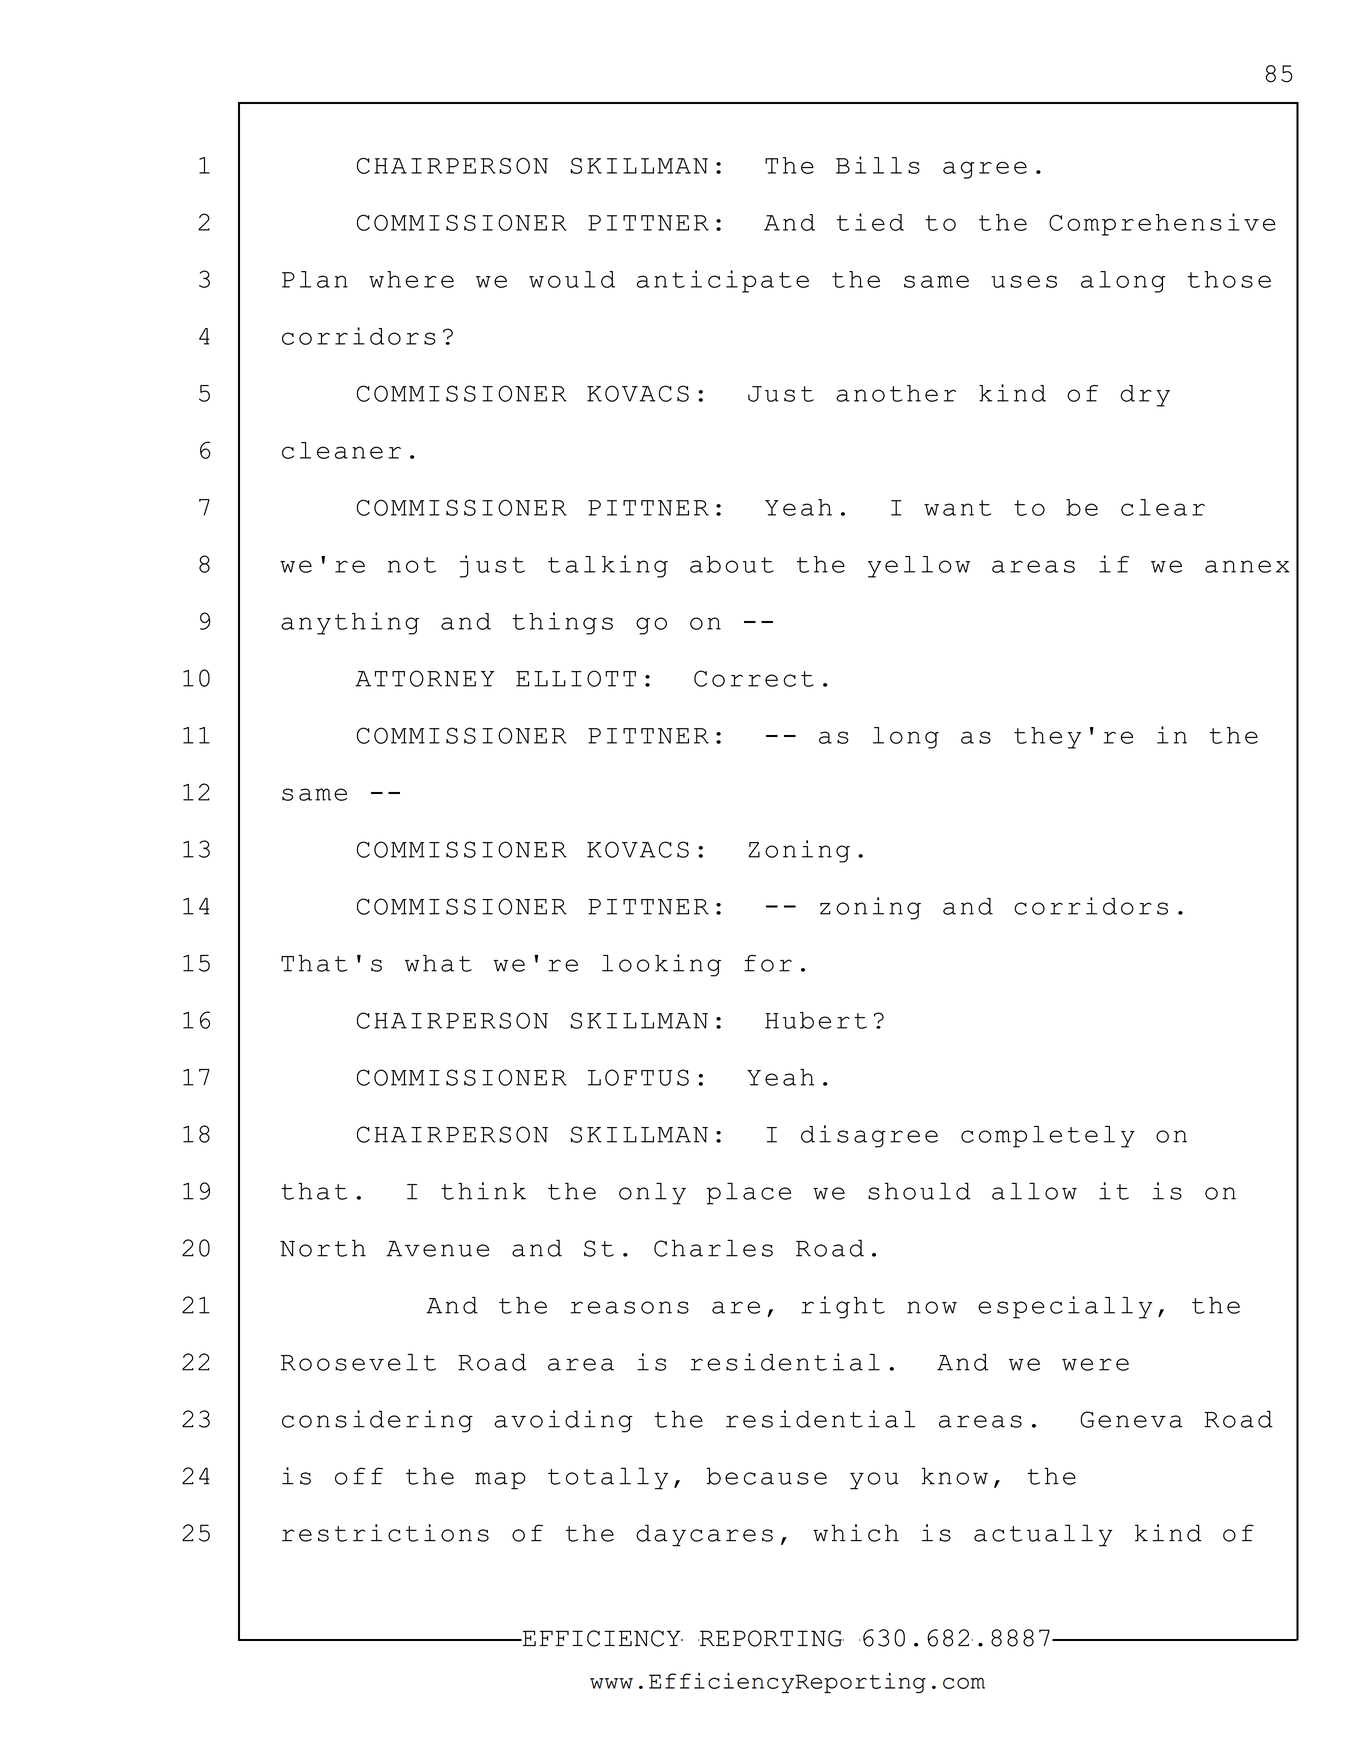 The height and width of the image is (1759, 1359). What do you see at coordinates (411, 279) in the image?
I see `where` at bounding box center [411, 279].
